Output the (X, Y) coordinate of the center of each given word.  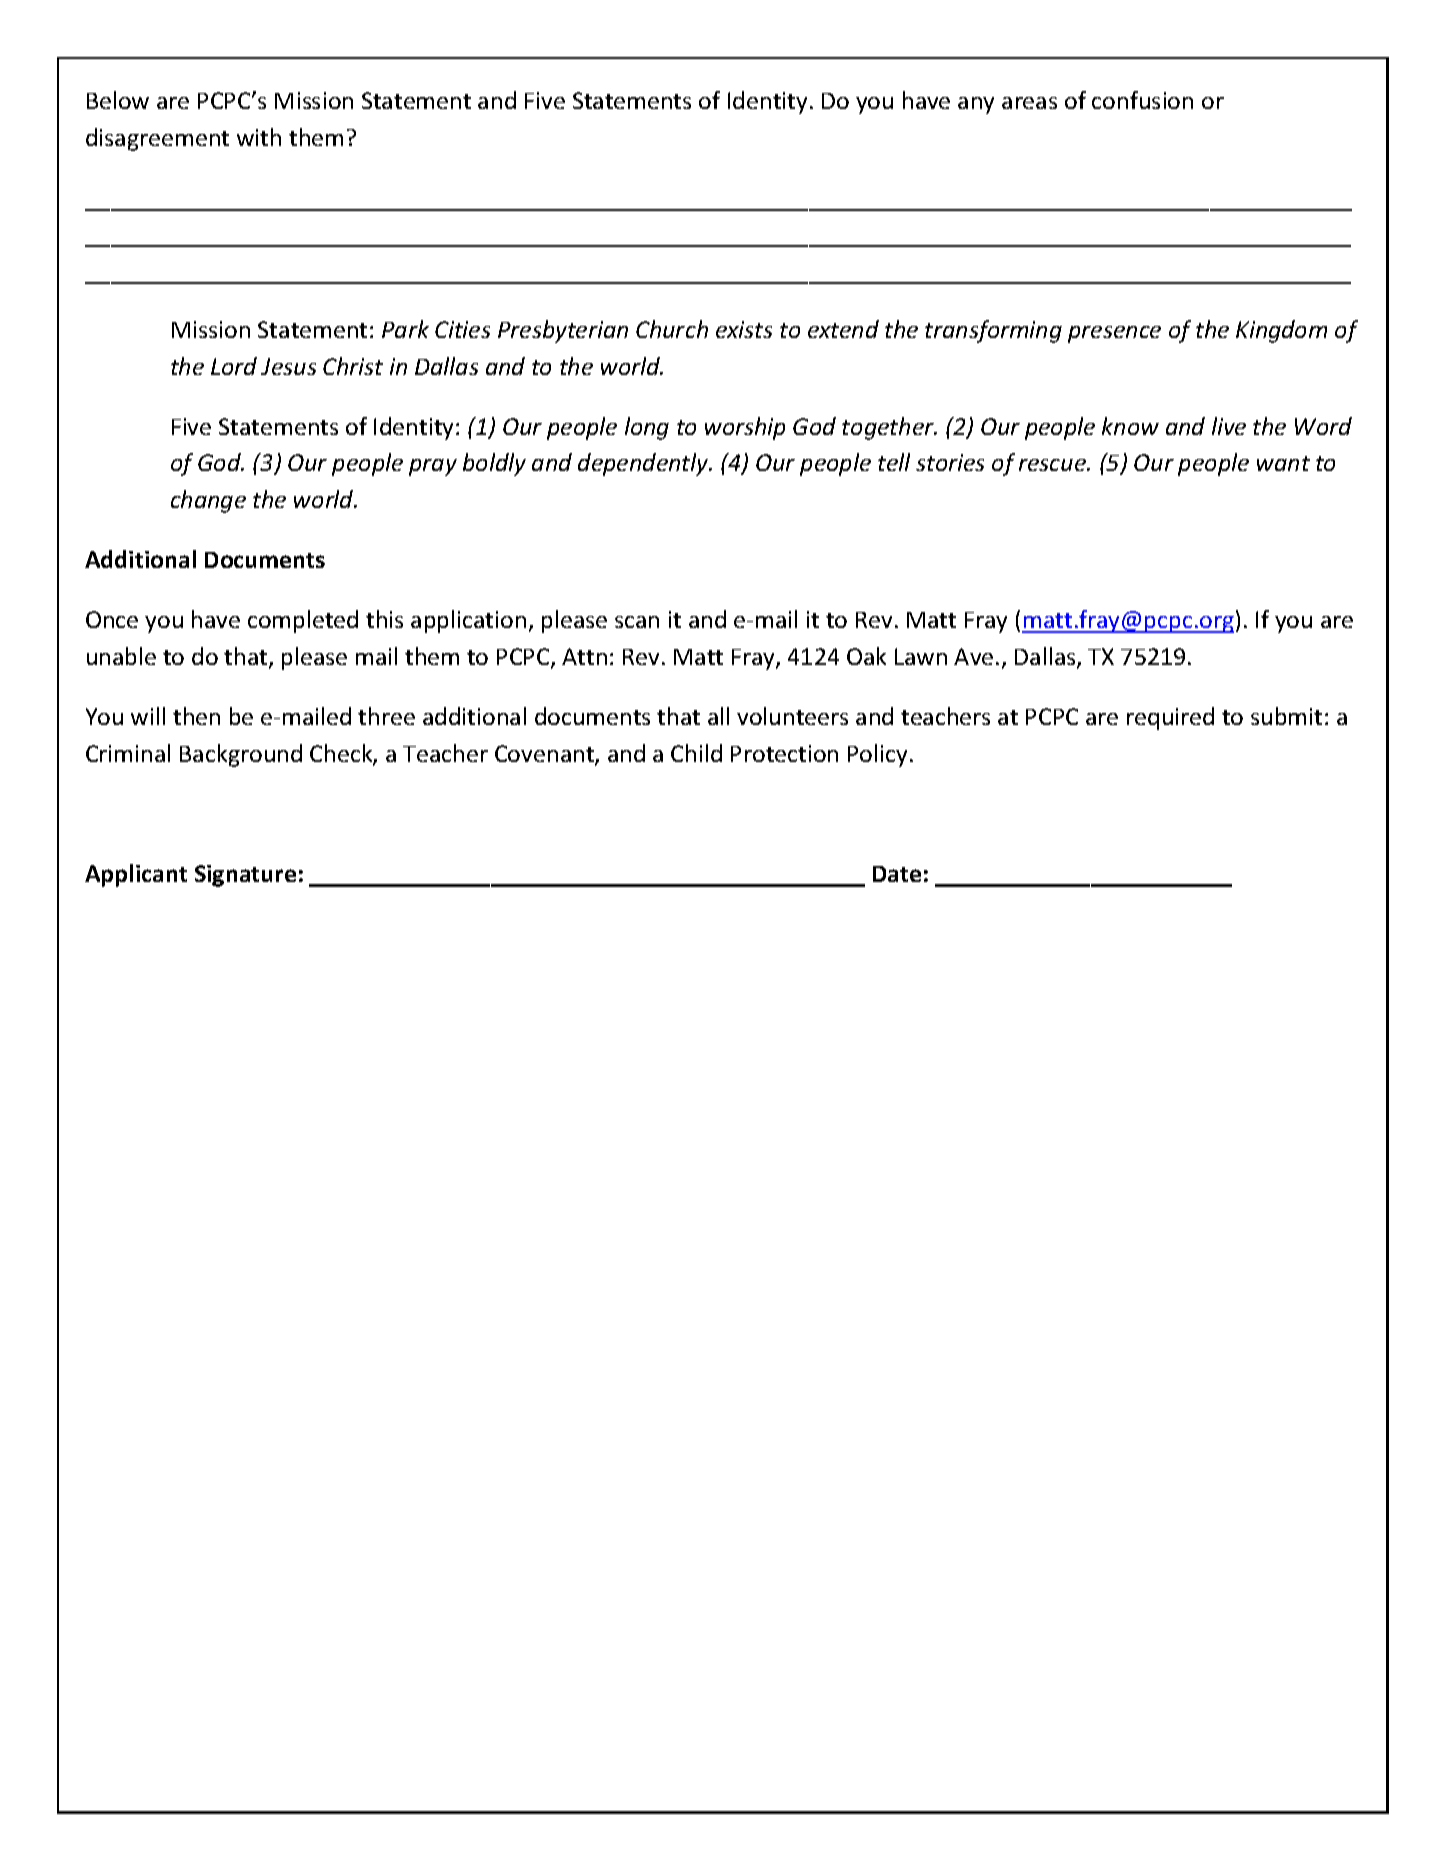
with (259, 137)
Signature (245, 876)
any (976, 105)
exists (744, 329)
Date (897, 874)
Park (405, 329)
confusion (1142, 100)
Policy (877, 755)
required (1170, 718)
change (208, 501)
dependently (644, 464)
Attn (584, 656)
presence (1114, 334)
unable (121, 656)
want (1283, 463)
